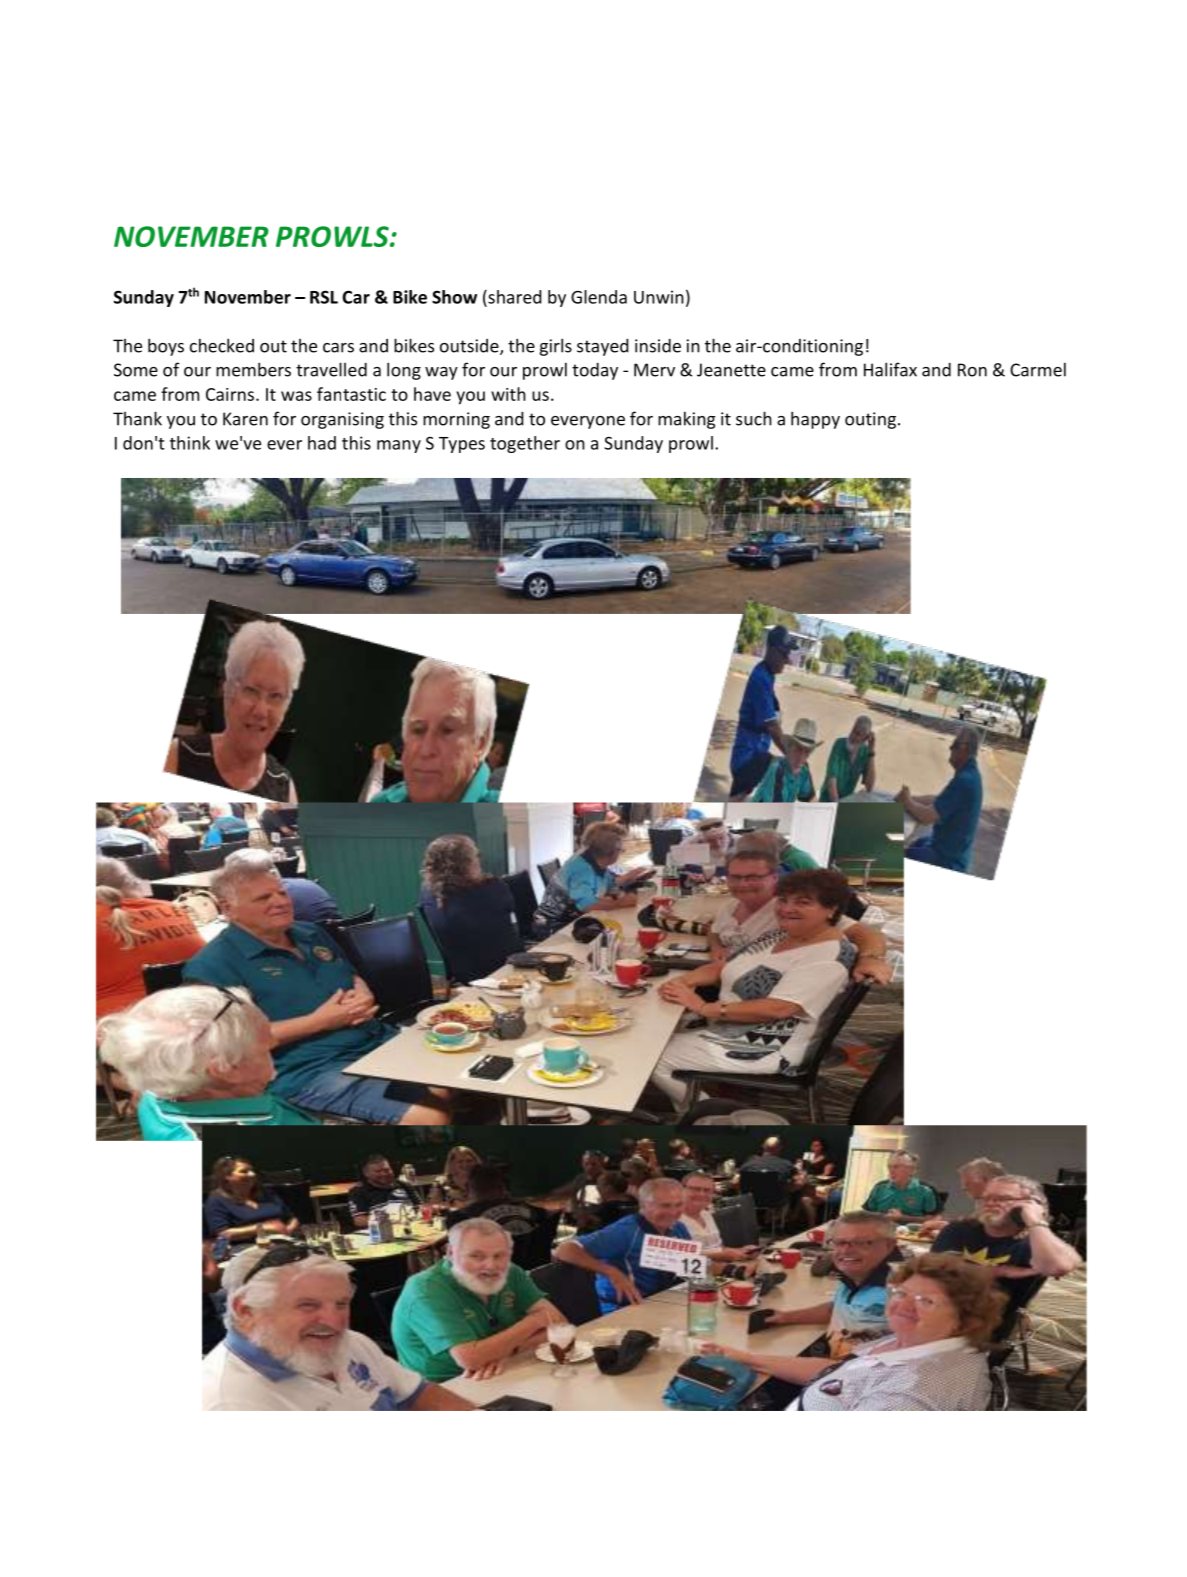  Describe the element at coordinates (525, 444) in the document. I see `together` at that location.
